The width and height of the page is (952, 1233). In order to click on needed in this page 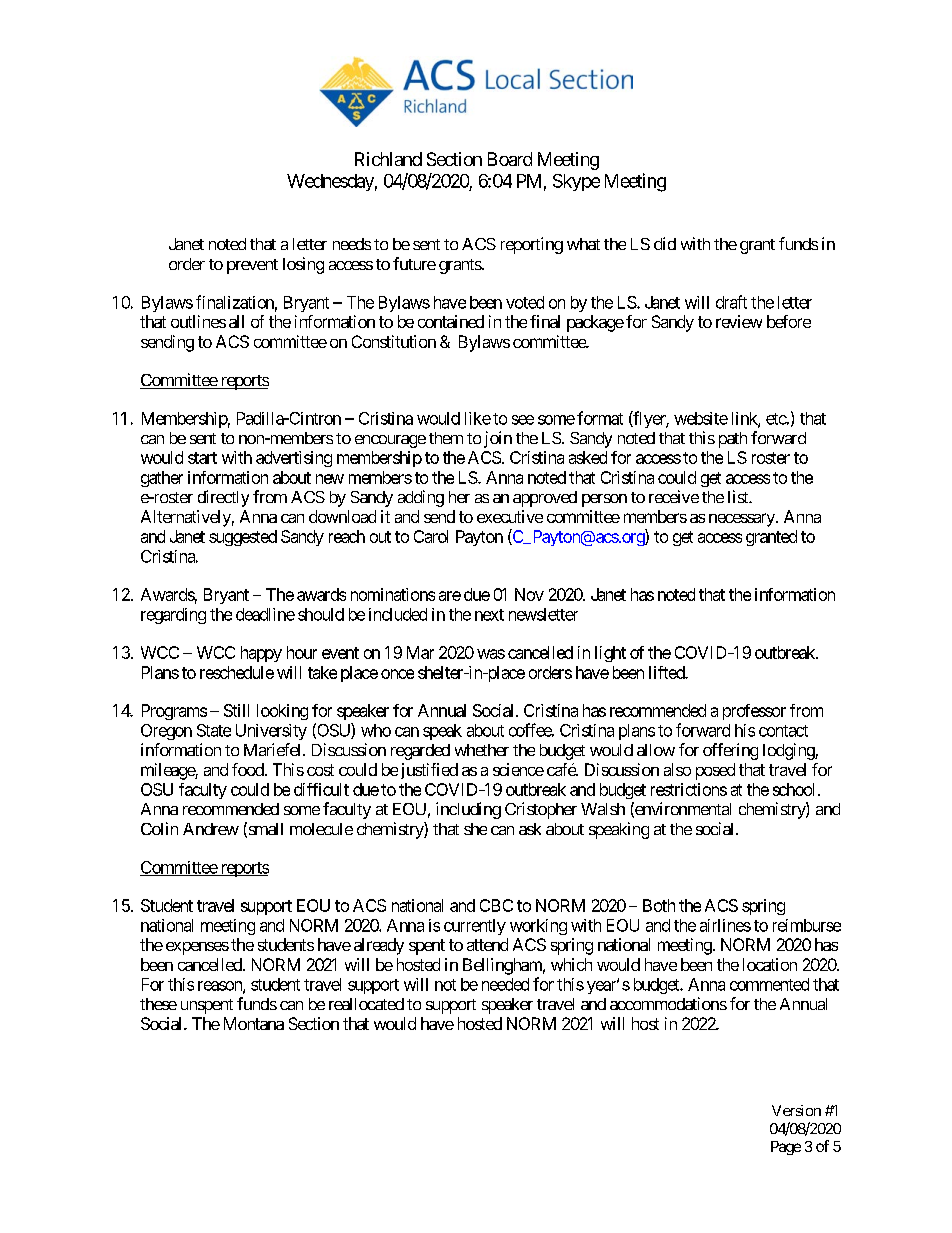, I will do `click(505, 984)`.
